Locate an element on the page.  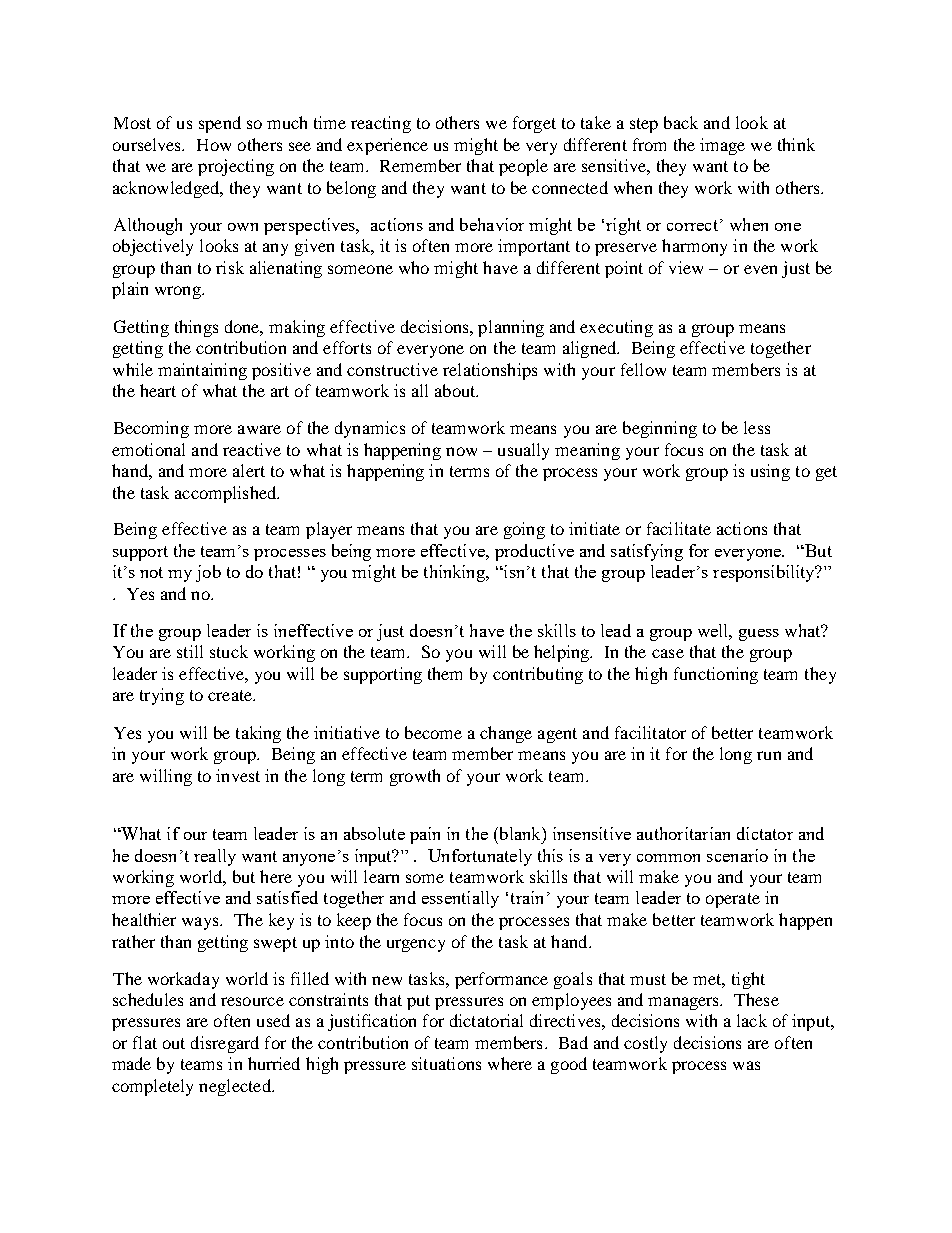
situations is located at coordinates (446, 1063).
